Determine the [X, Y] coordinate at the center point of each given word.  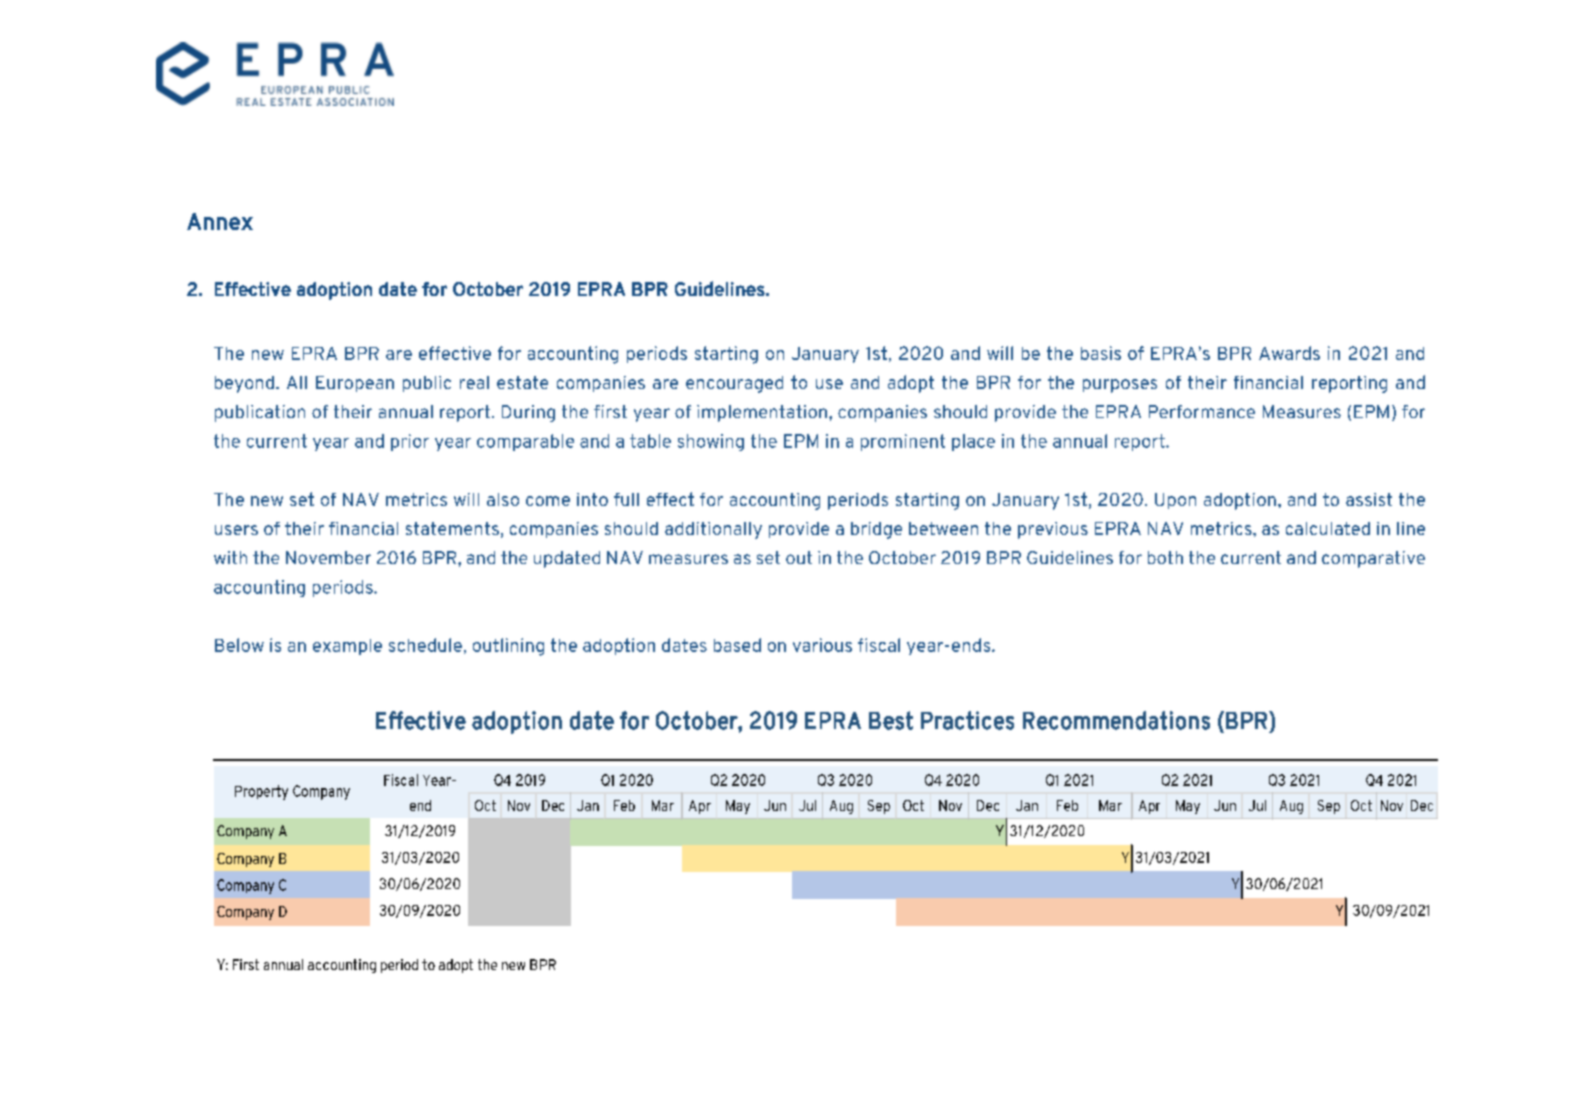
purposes [1120, 386]
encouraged [734, 384]
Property [261, 792]
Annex [220, 221]
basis [1101, 353]
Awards [1289, 353]
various [822, 645]
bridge [876, 530]
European [355, 384]
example [347, 647]
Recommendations [1116, 720]
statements [452, 528]
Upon [1175, 501]
